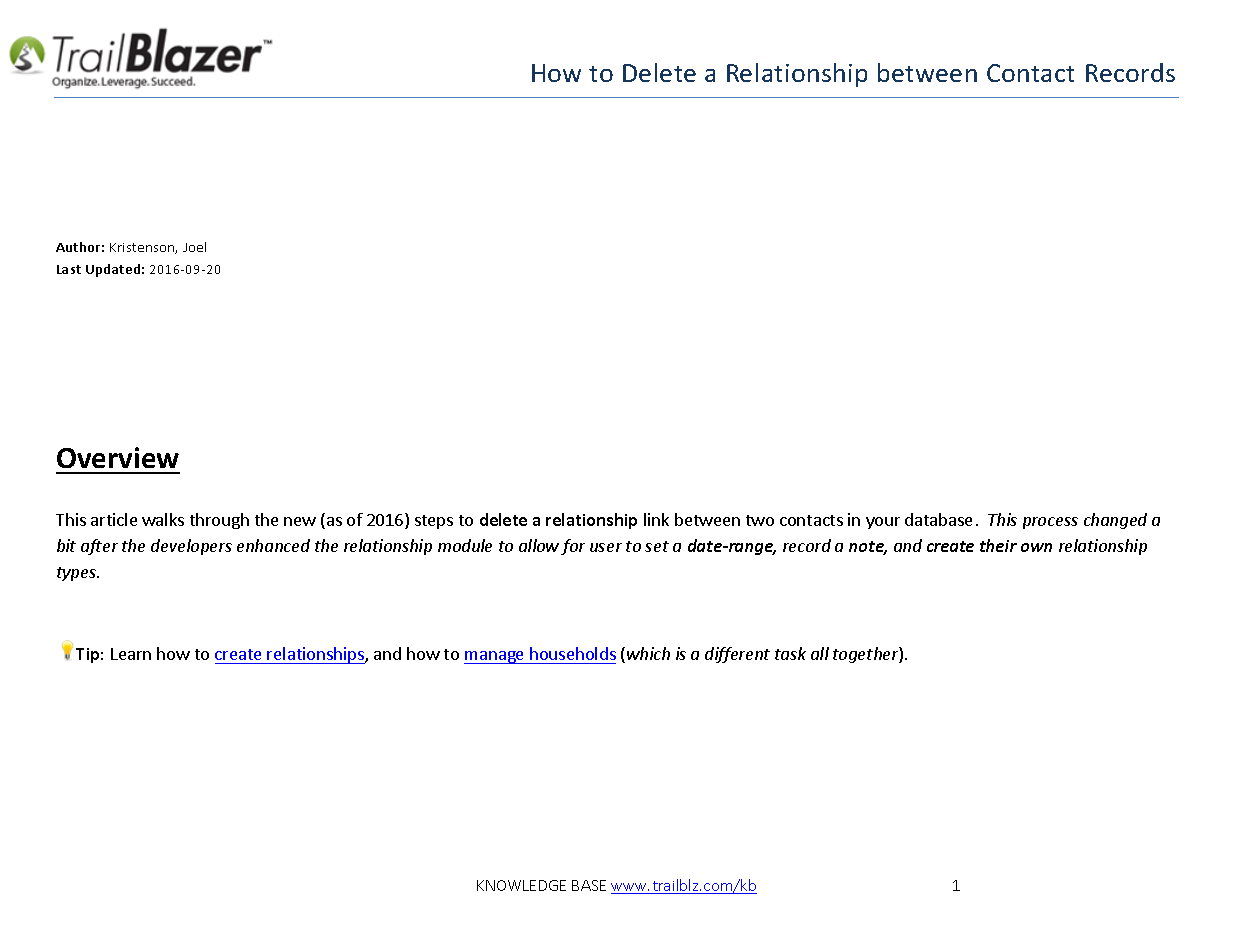 This image has width=1233, height=952. What do you see at coordinates (194, 247) in the image?
I see `Joel` at bounding box center [194, 247].
